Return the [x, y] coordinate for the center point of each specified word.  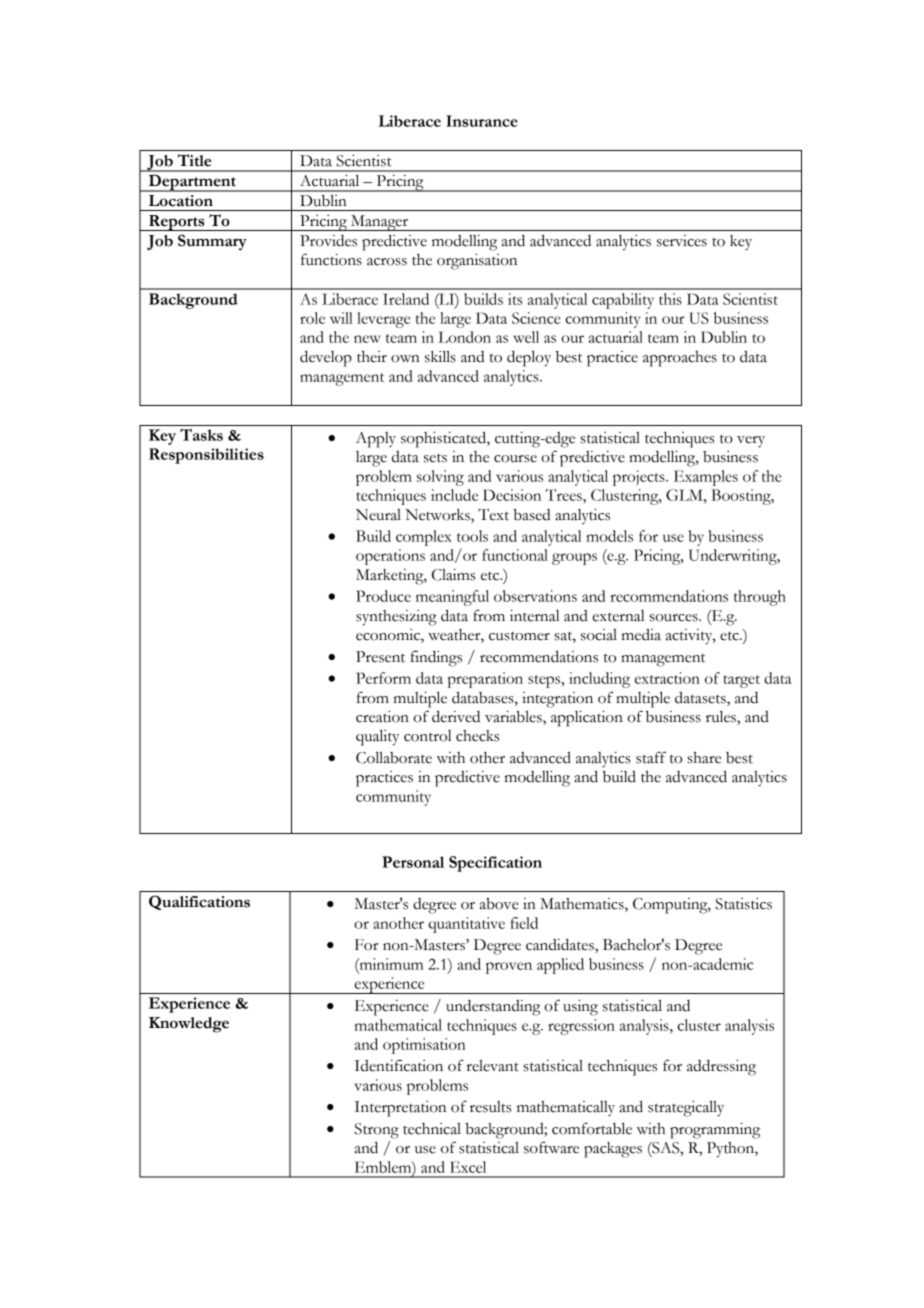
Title [195, 160]
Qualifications [199, 902]
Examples [706, 478]
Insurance [482, 121]
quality [377, 737]
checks [477, 736]
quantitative [466, 925]
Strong [377, 1131]
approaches [680, 359]
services [682, 241]
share [704, 758]
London [464, 337]
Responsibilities [206, 456]
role [312, 318]
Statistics [744, 904]
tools [472, 536]
